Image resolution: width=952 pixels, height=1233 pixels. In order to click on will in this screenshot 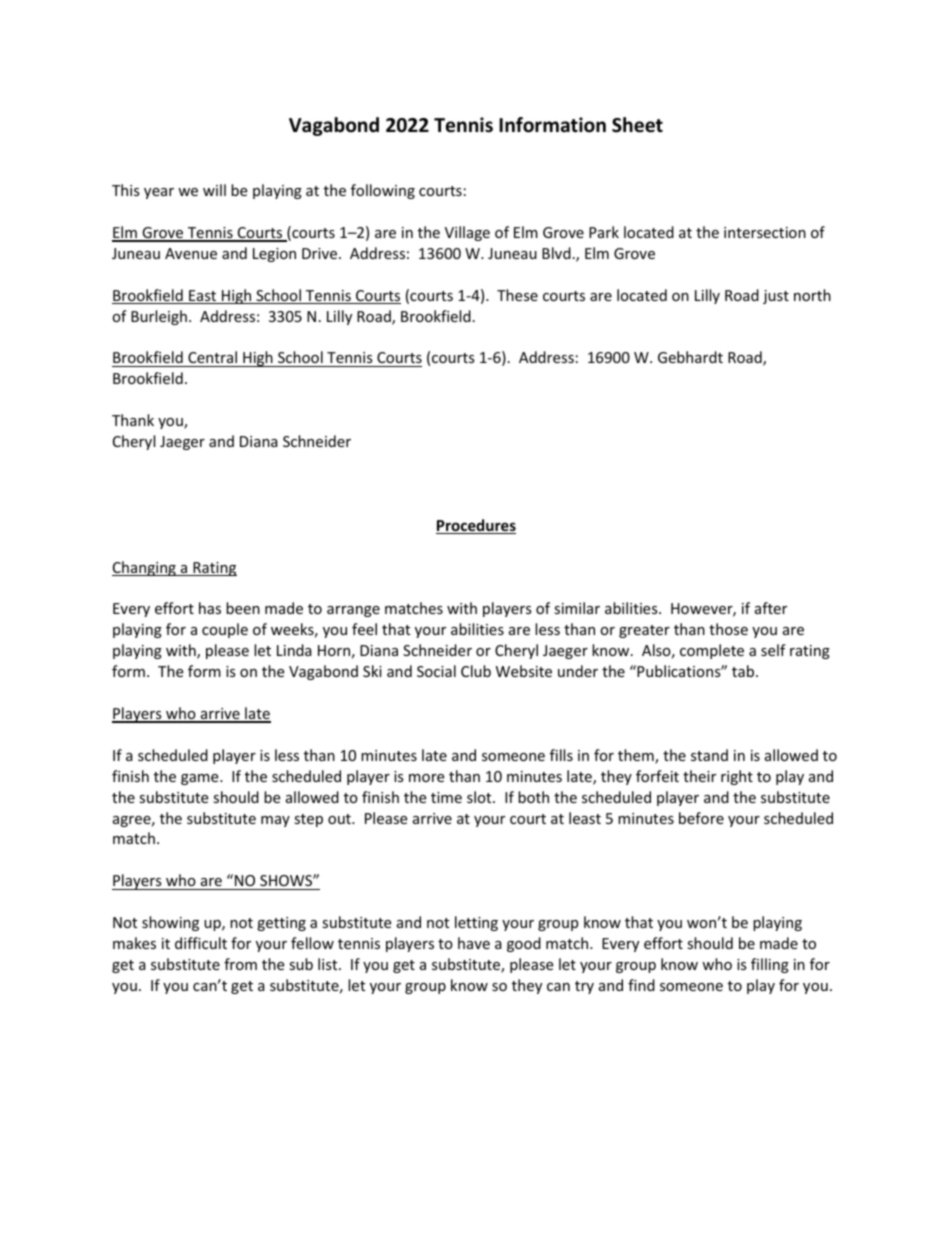, I will do `click(214, 190)`.
